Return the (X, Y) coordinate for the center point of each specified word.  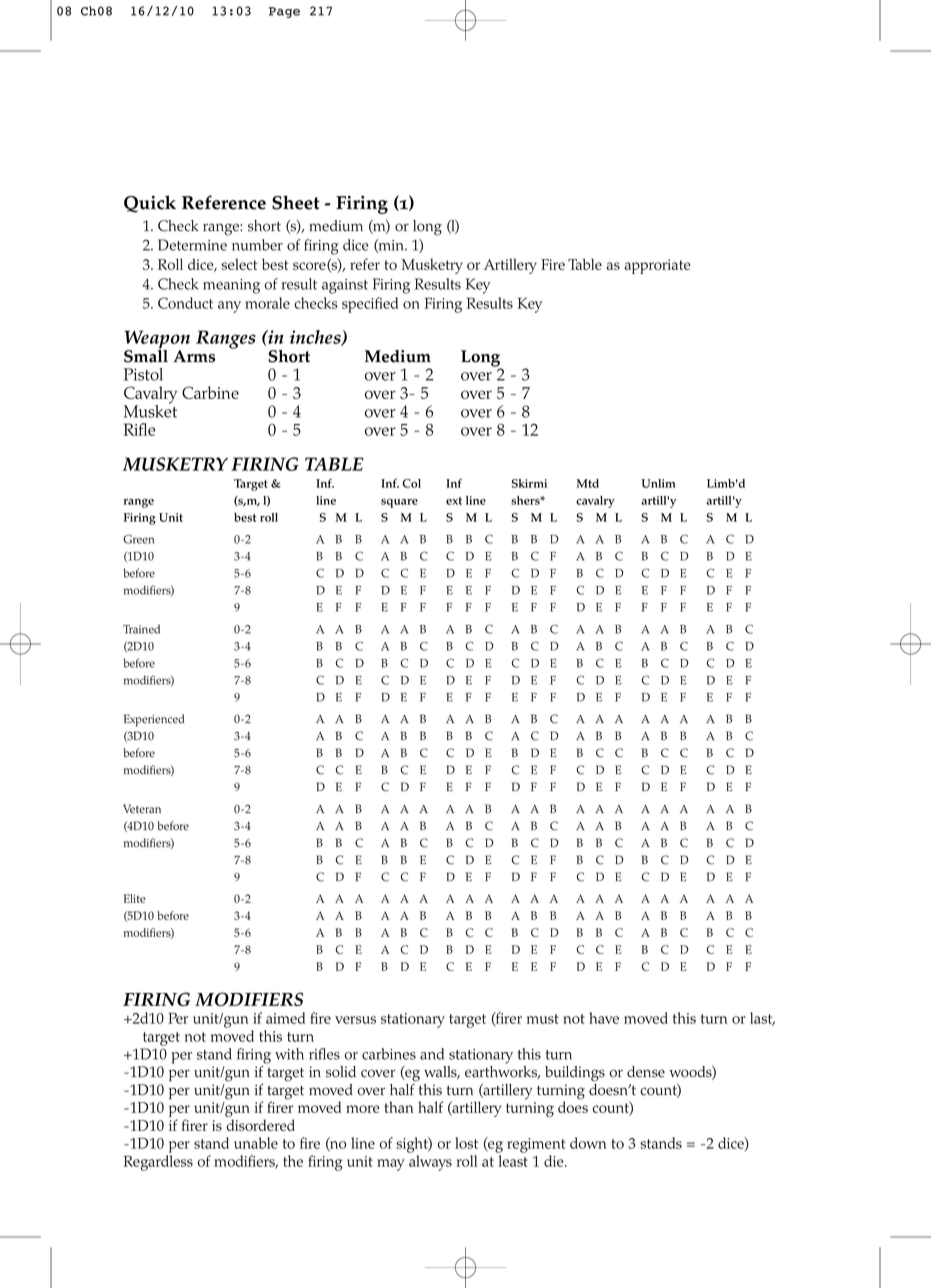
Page (284, 12)
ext (454, 501)
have (604, 1018)
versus (355, 1020)
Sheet (296, 202)
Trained (141, 629)
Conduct (185, 303)
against (345, 286)
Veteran (142, 809)
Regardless (158, 1163)
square (399, 503)
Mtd (588, 483)
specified (370, 305)
